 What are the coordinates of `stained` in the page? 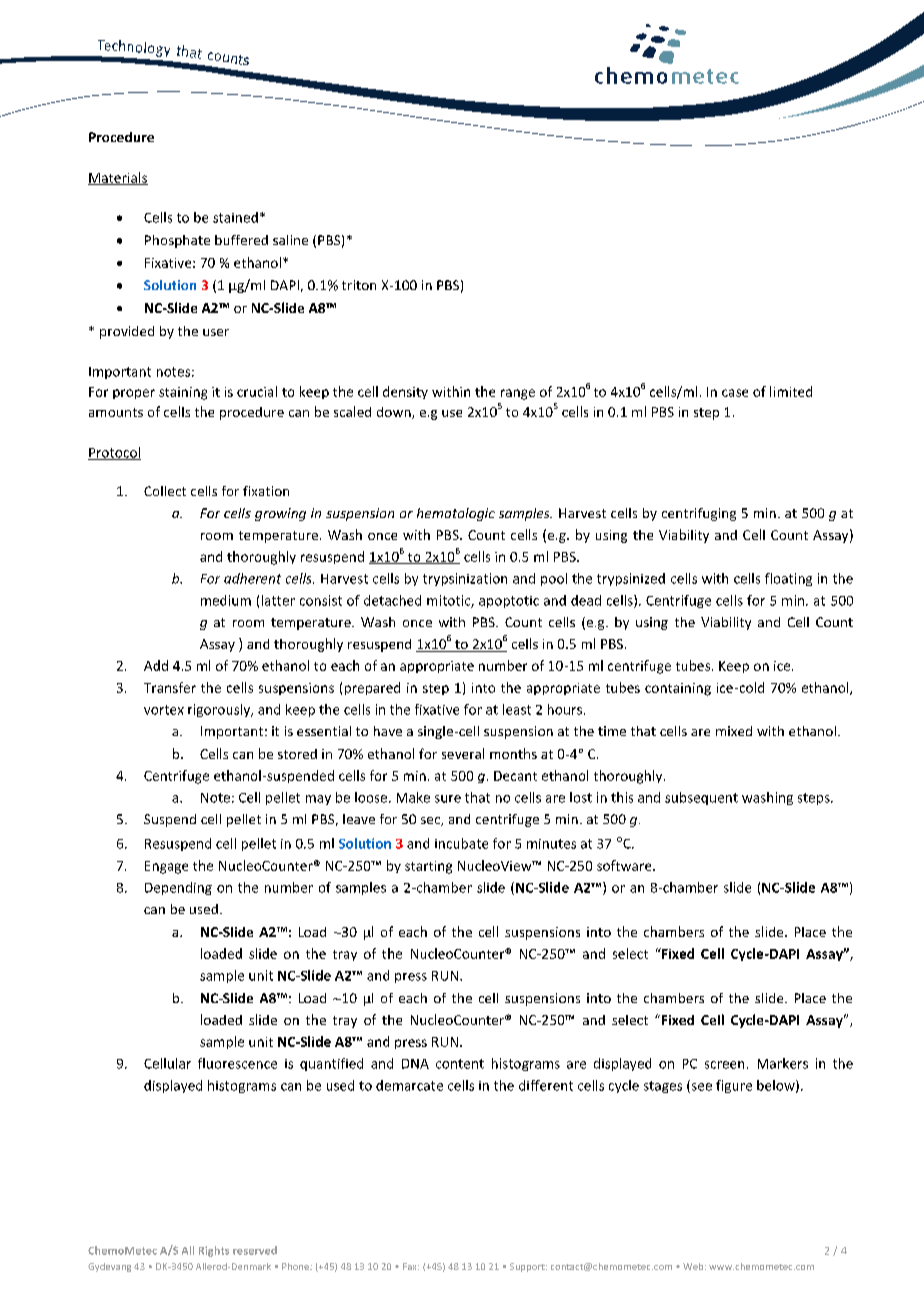 It's located at (235, 217).
